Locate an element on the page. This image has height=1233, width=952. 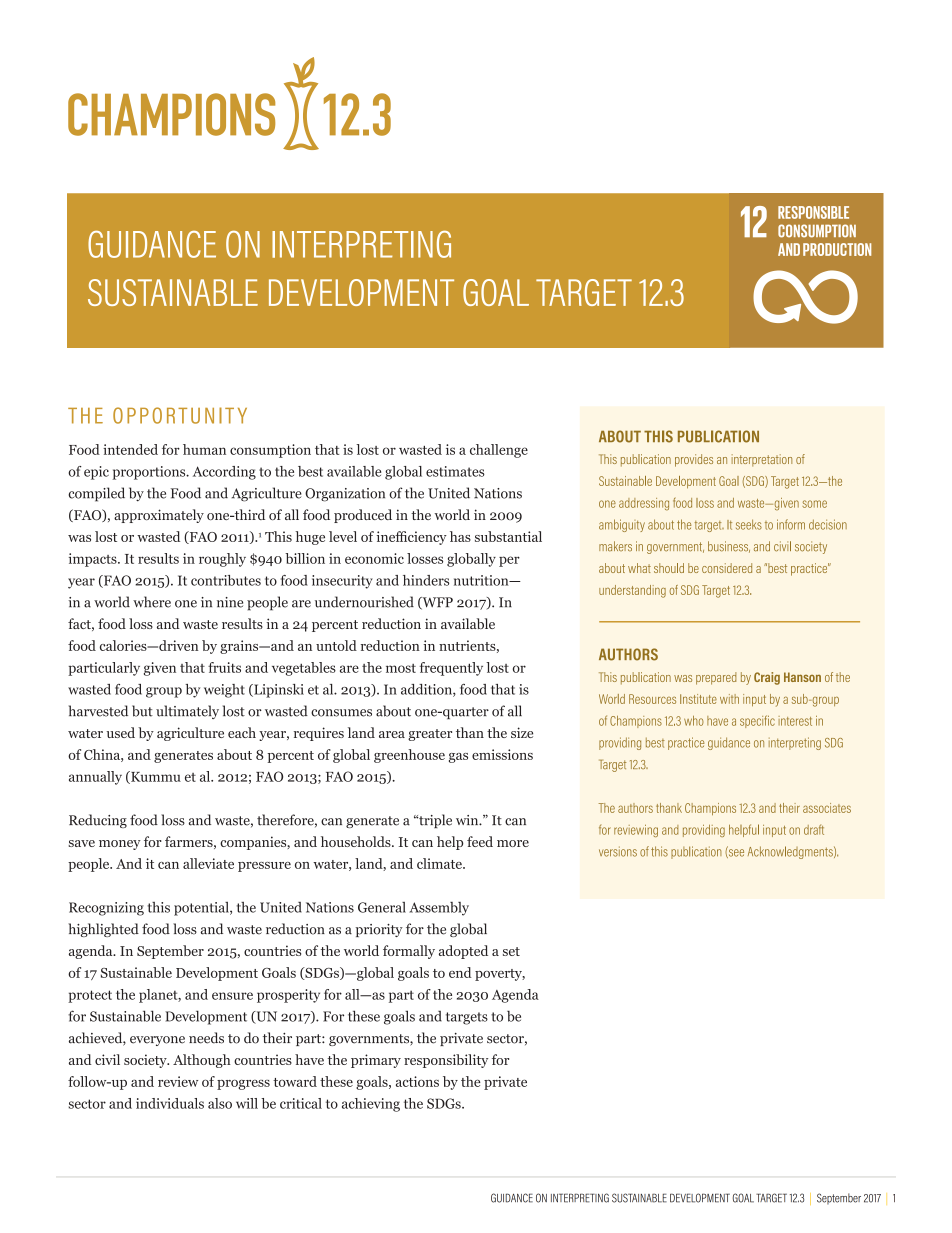
considered is located at coordinates (727, 568).
